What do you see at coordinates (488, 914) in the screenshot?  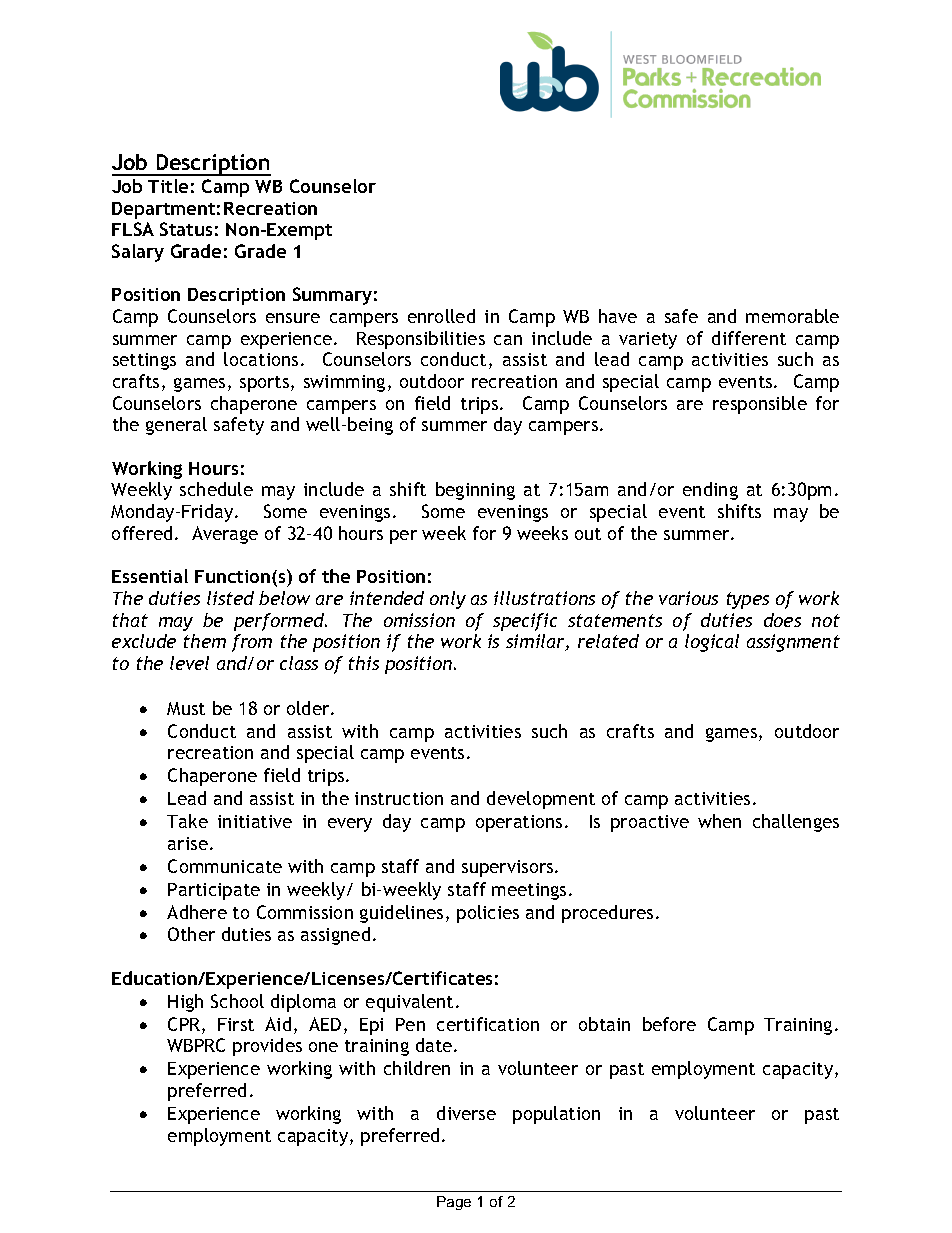 I see `policies` at bounding box center [488, 914].
